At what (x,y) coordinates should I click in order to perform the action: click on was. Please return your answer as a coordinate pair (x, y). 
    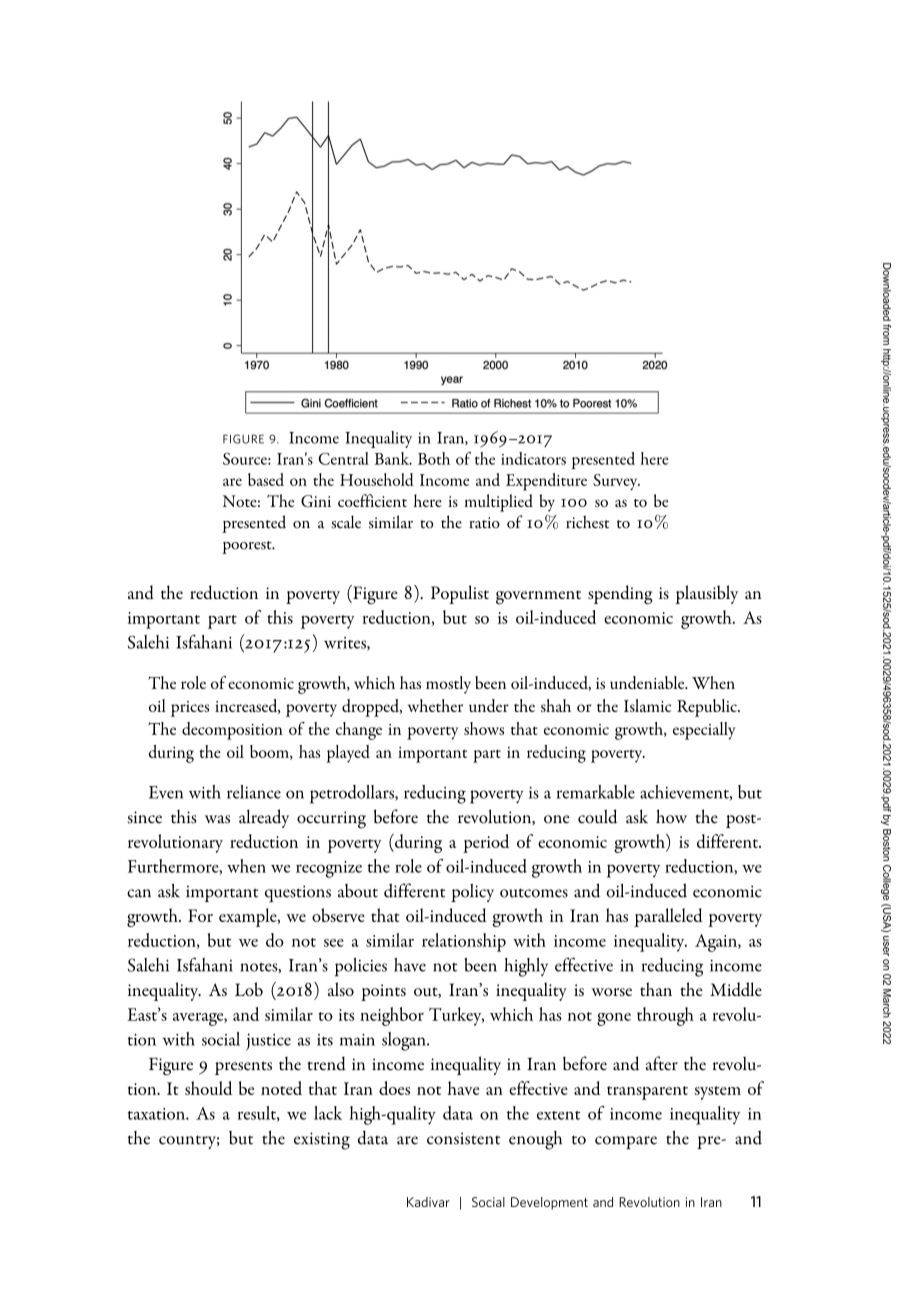
    Looking at the image, I should click on (217, 819).
